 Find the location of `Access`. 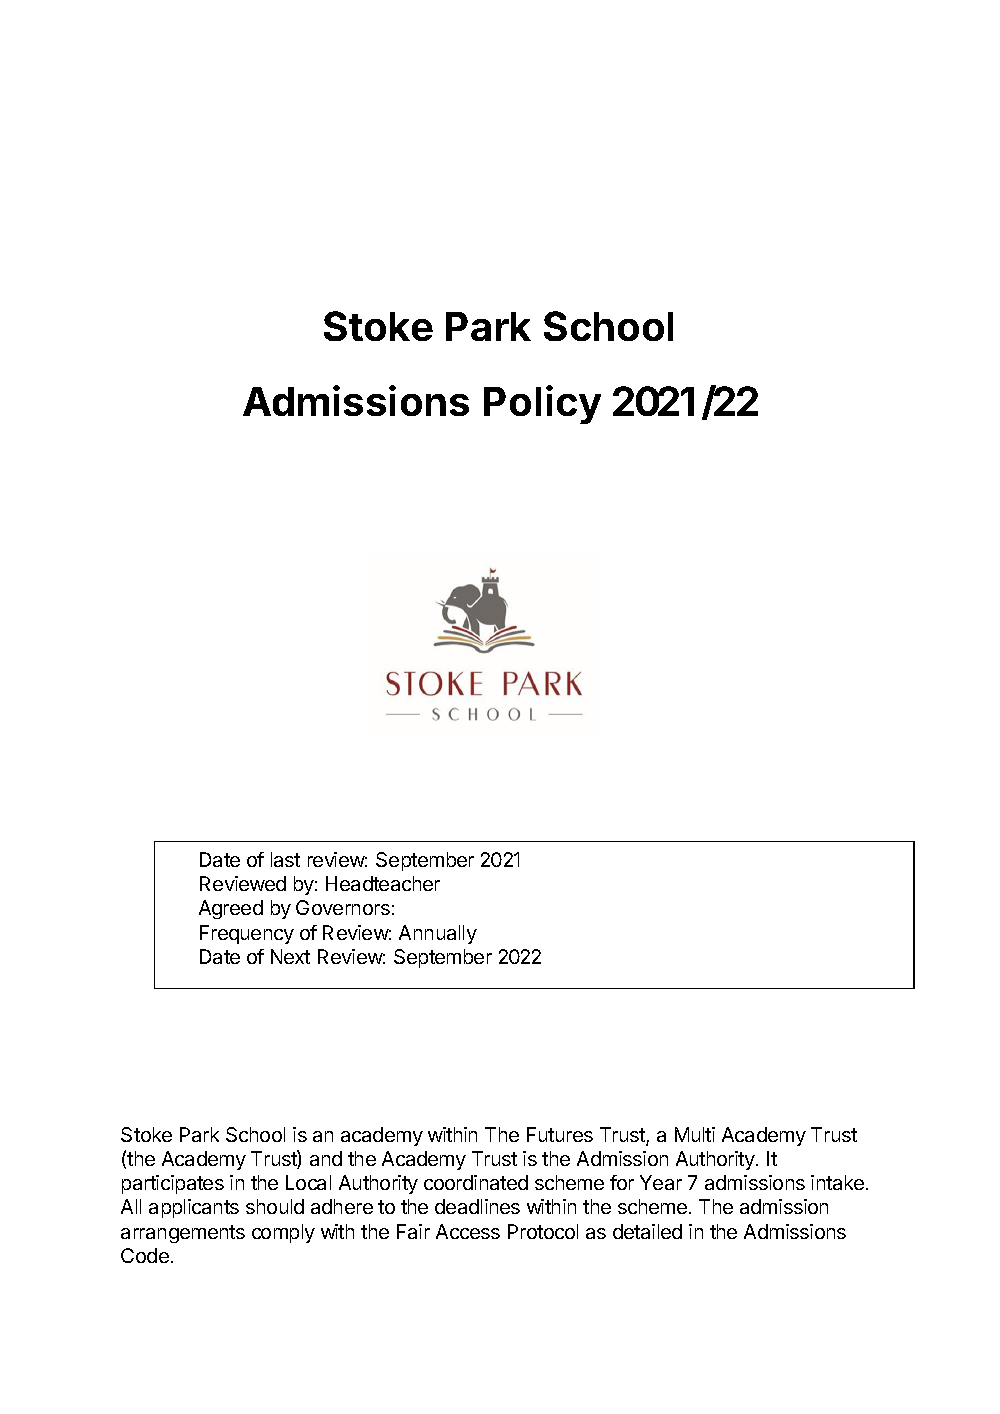

Access is located at coordinates (468, 1231).
